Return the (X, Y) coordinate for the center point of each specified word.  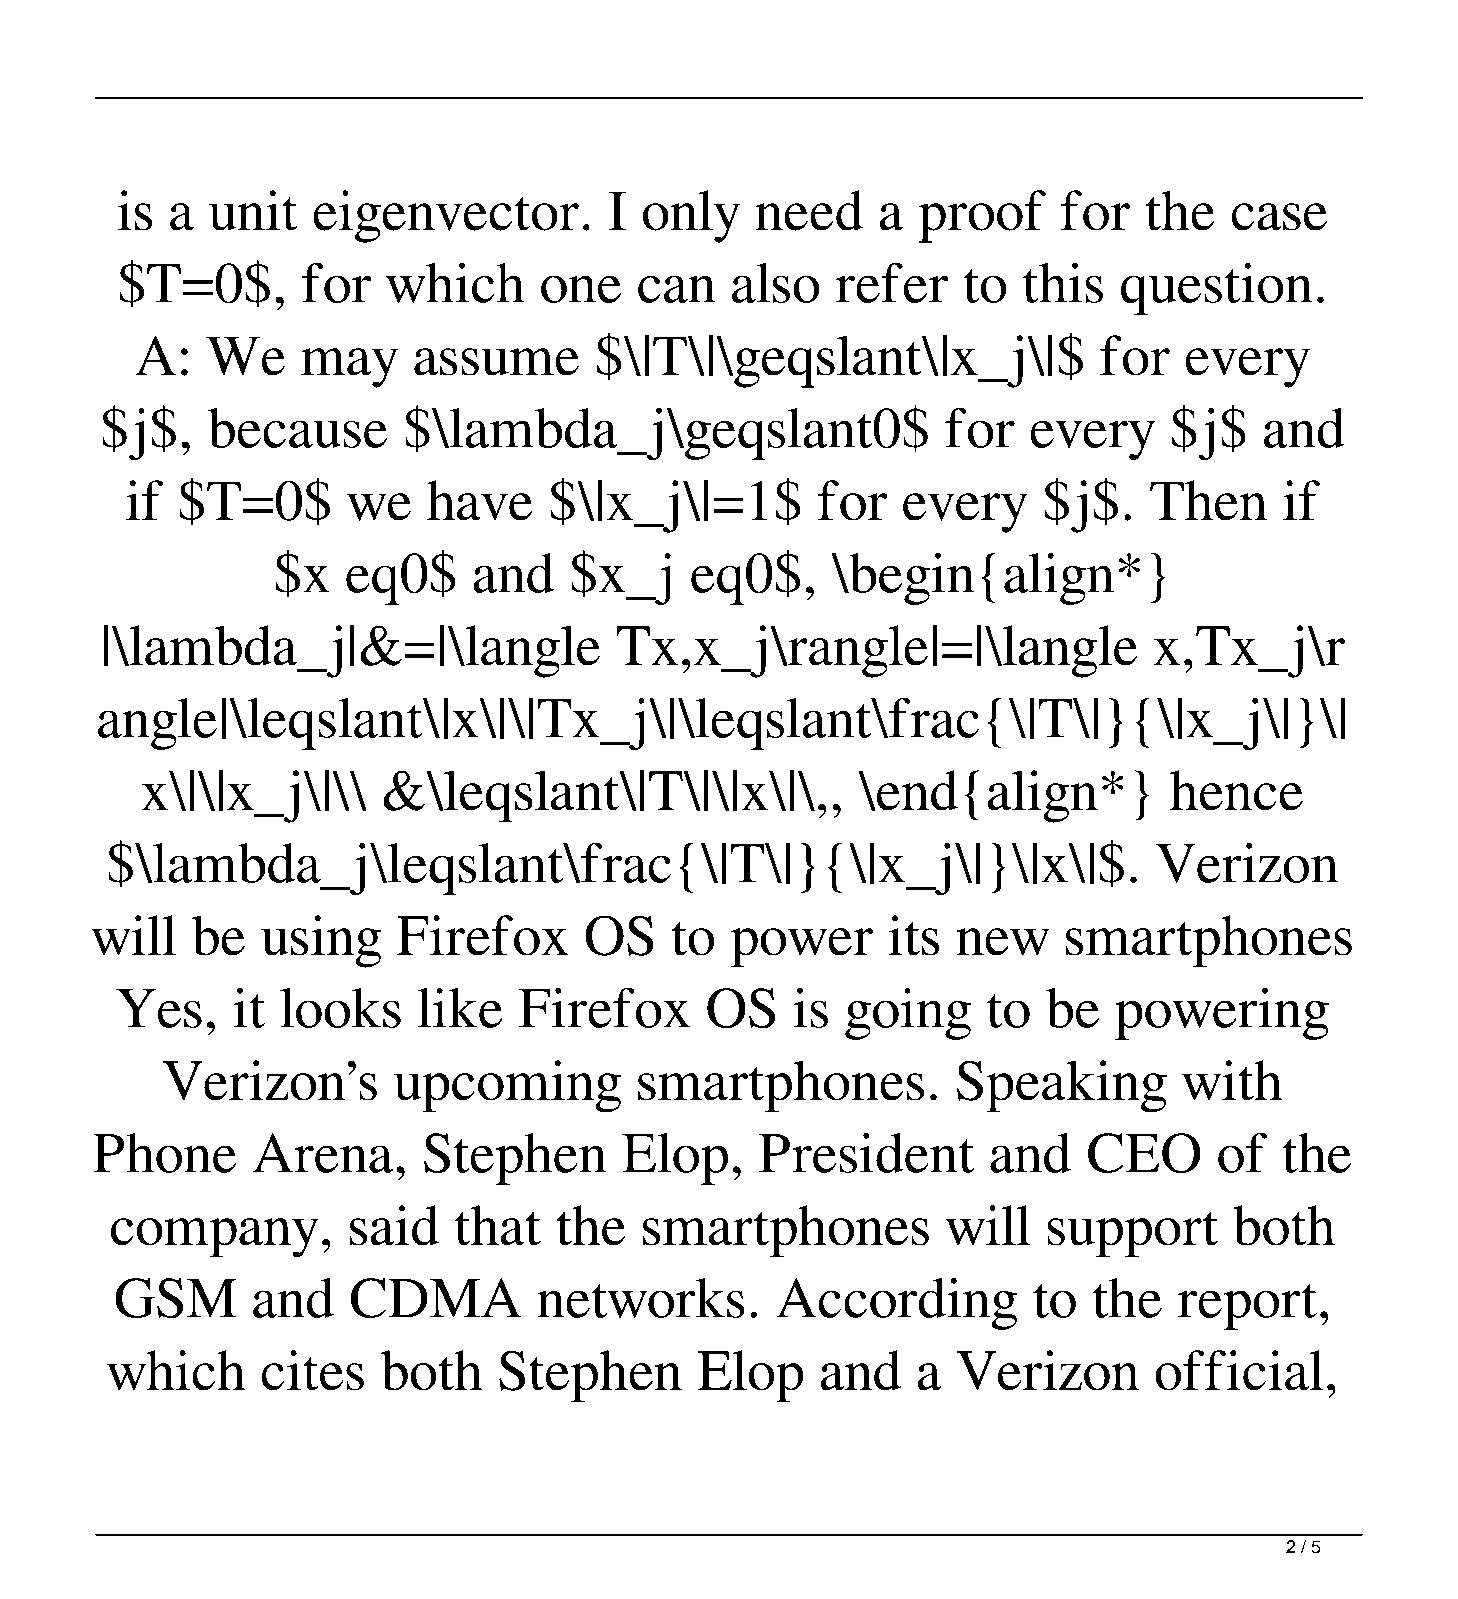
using (321, 941)
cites (313, 1370)
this (1063, 283)
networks (641, 1298)
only (691, 216)
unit (253, 210)
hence (1236, 790)
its (914, 935)
